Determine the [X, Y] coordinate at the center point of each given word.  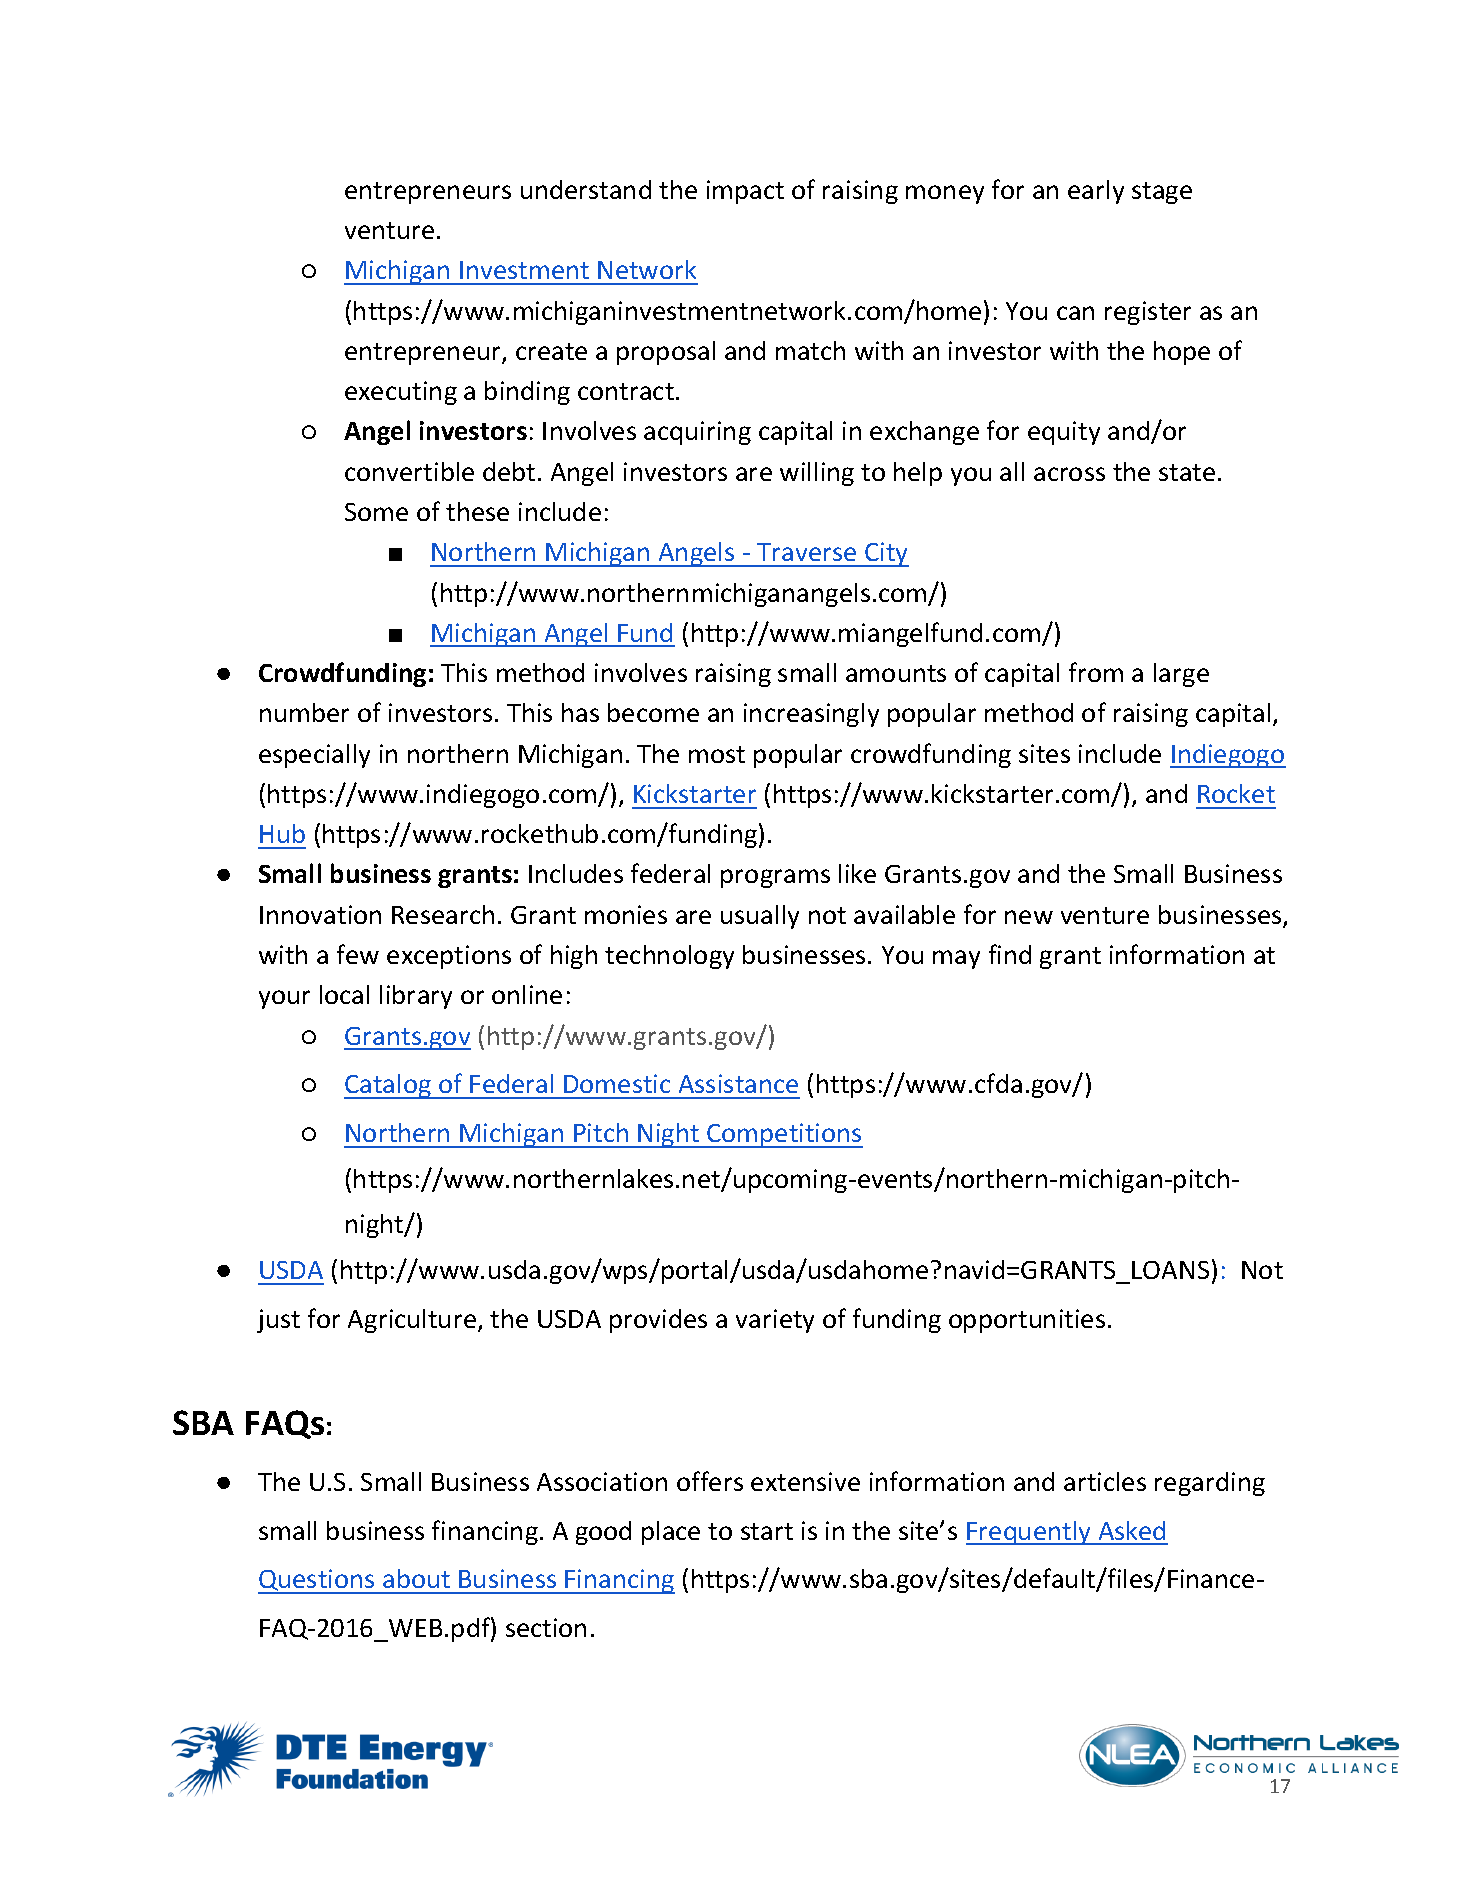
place [671, 1533]
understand [586, 189]
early [1096, 192]
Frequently [1030, 1533]
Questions [317, 1581]
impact [745, 192]
